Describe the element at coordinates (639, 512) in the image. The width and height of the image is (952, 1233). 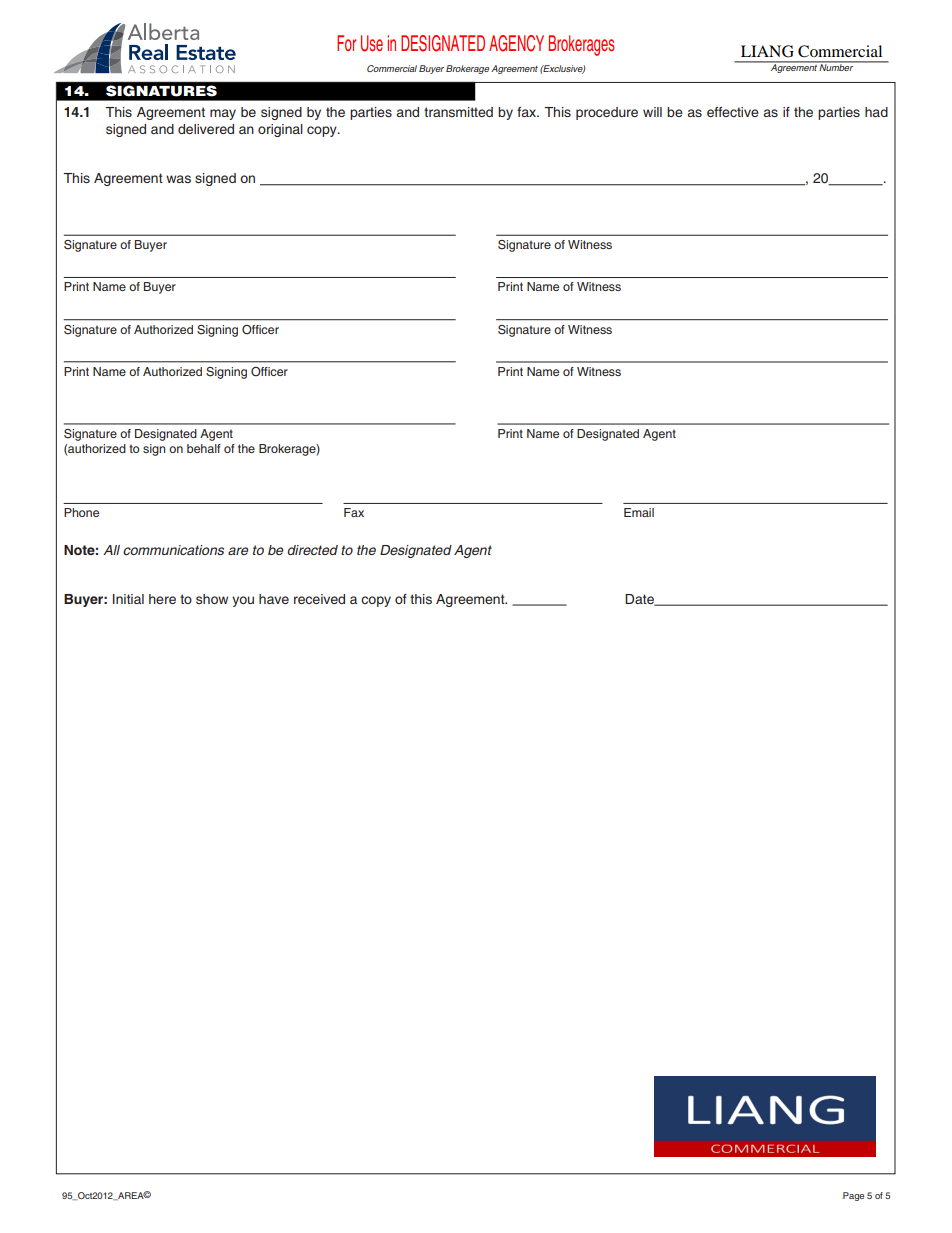
I see `Email` at that location.
